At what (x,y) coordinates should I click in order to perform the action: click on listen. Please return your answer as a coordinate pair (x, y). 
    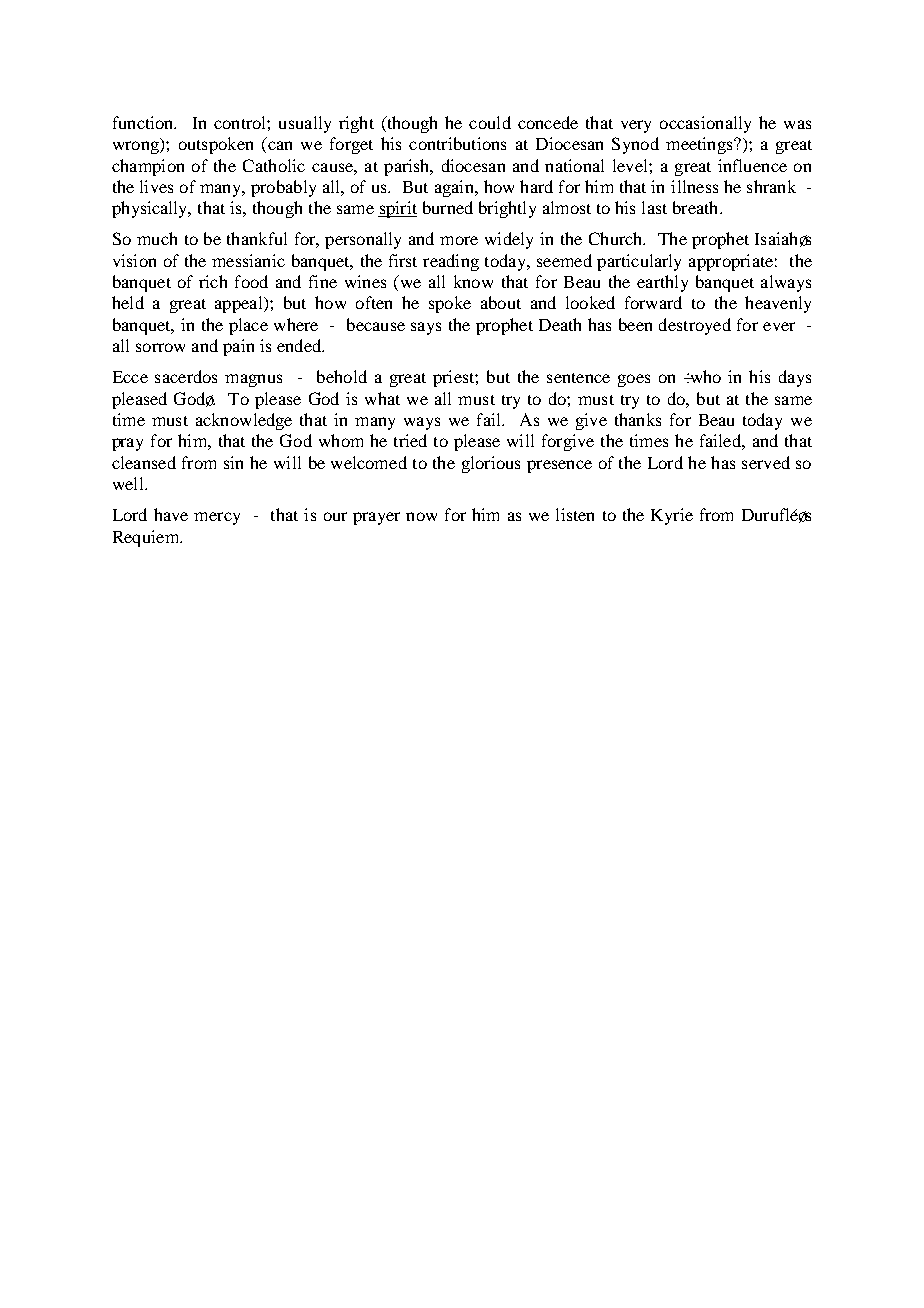
    Looking at the image, I should click on (575, 514).
